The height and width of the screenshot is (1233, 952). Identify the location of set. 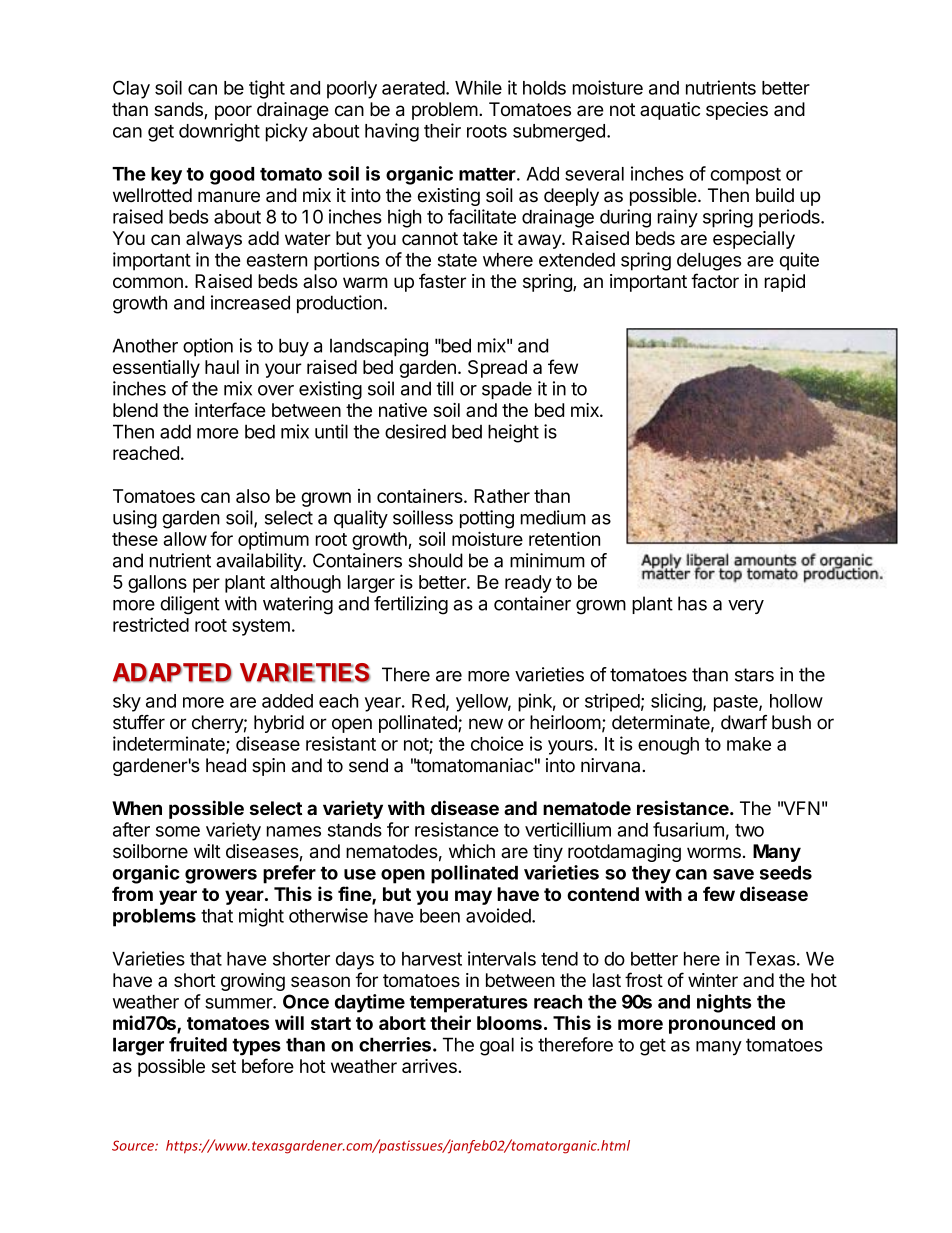
(224, 1066).
